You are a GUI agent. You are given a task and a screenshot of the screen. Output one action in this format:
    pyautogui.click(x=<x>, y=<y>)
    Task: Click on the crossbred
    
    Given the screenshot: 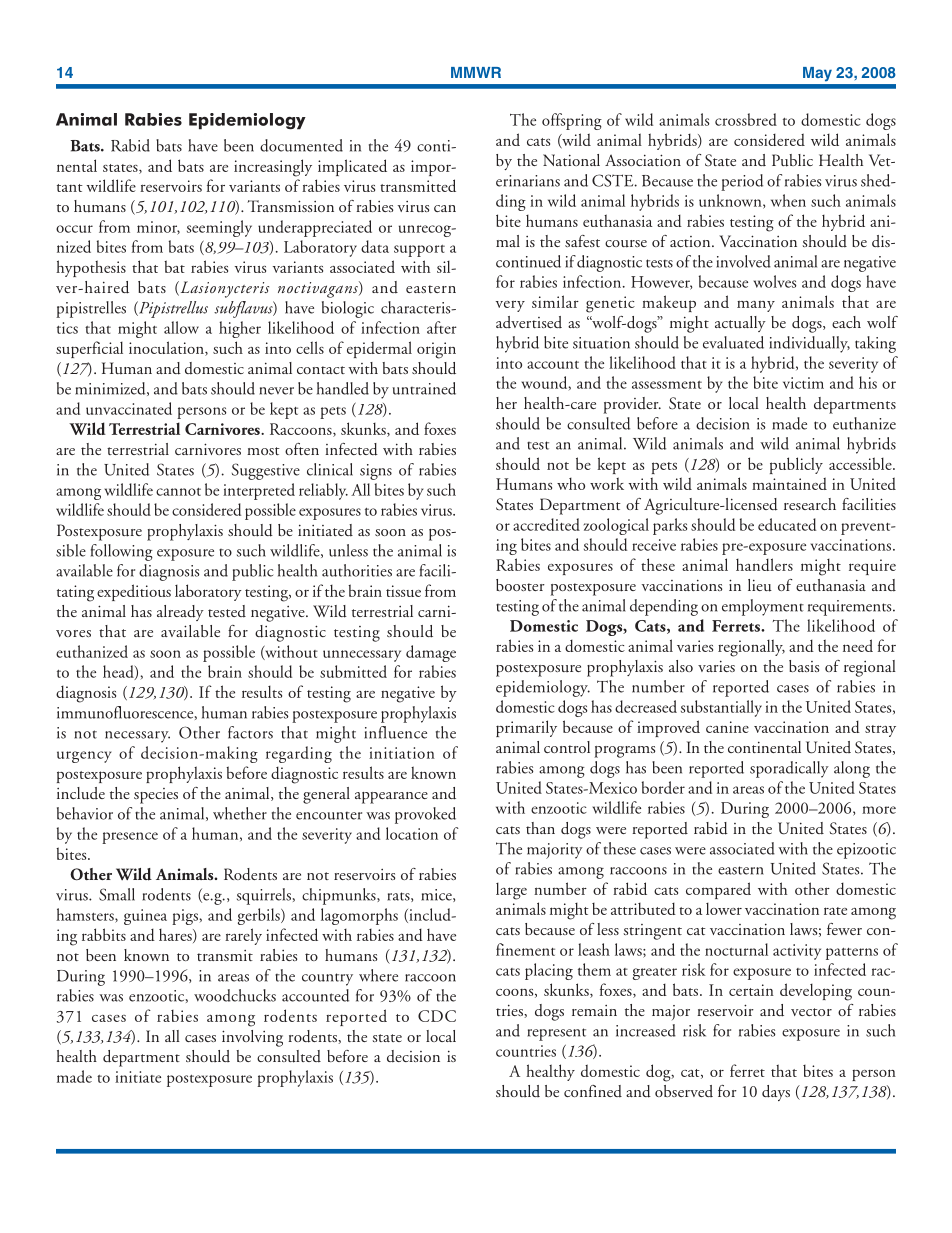 What is the action you would take?
    pyautogui.click(x=746, y=119)
